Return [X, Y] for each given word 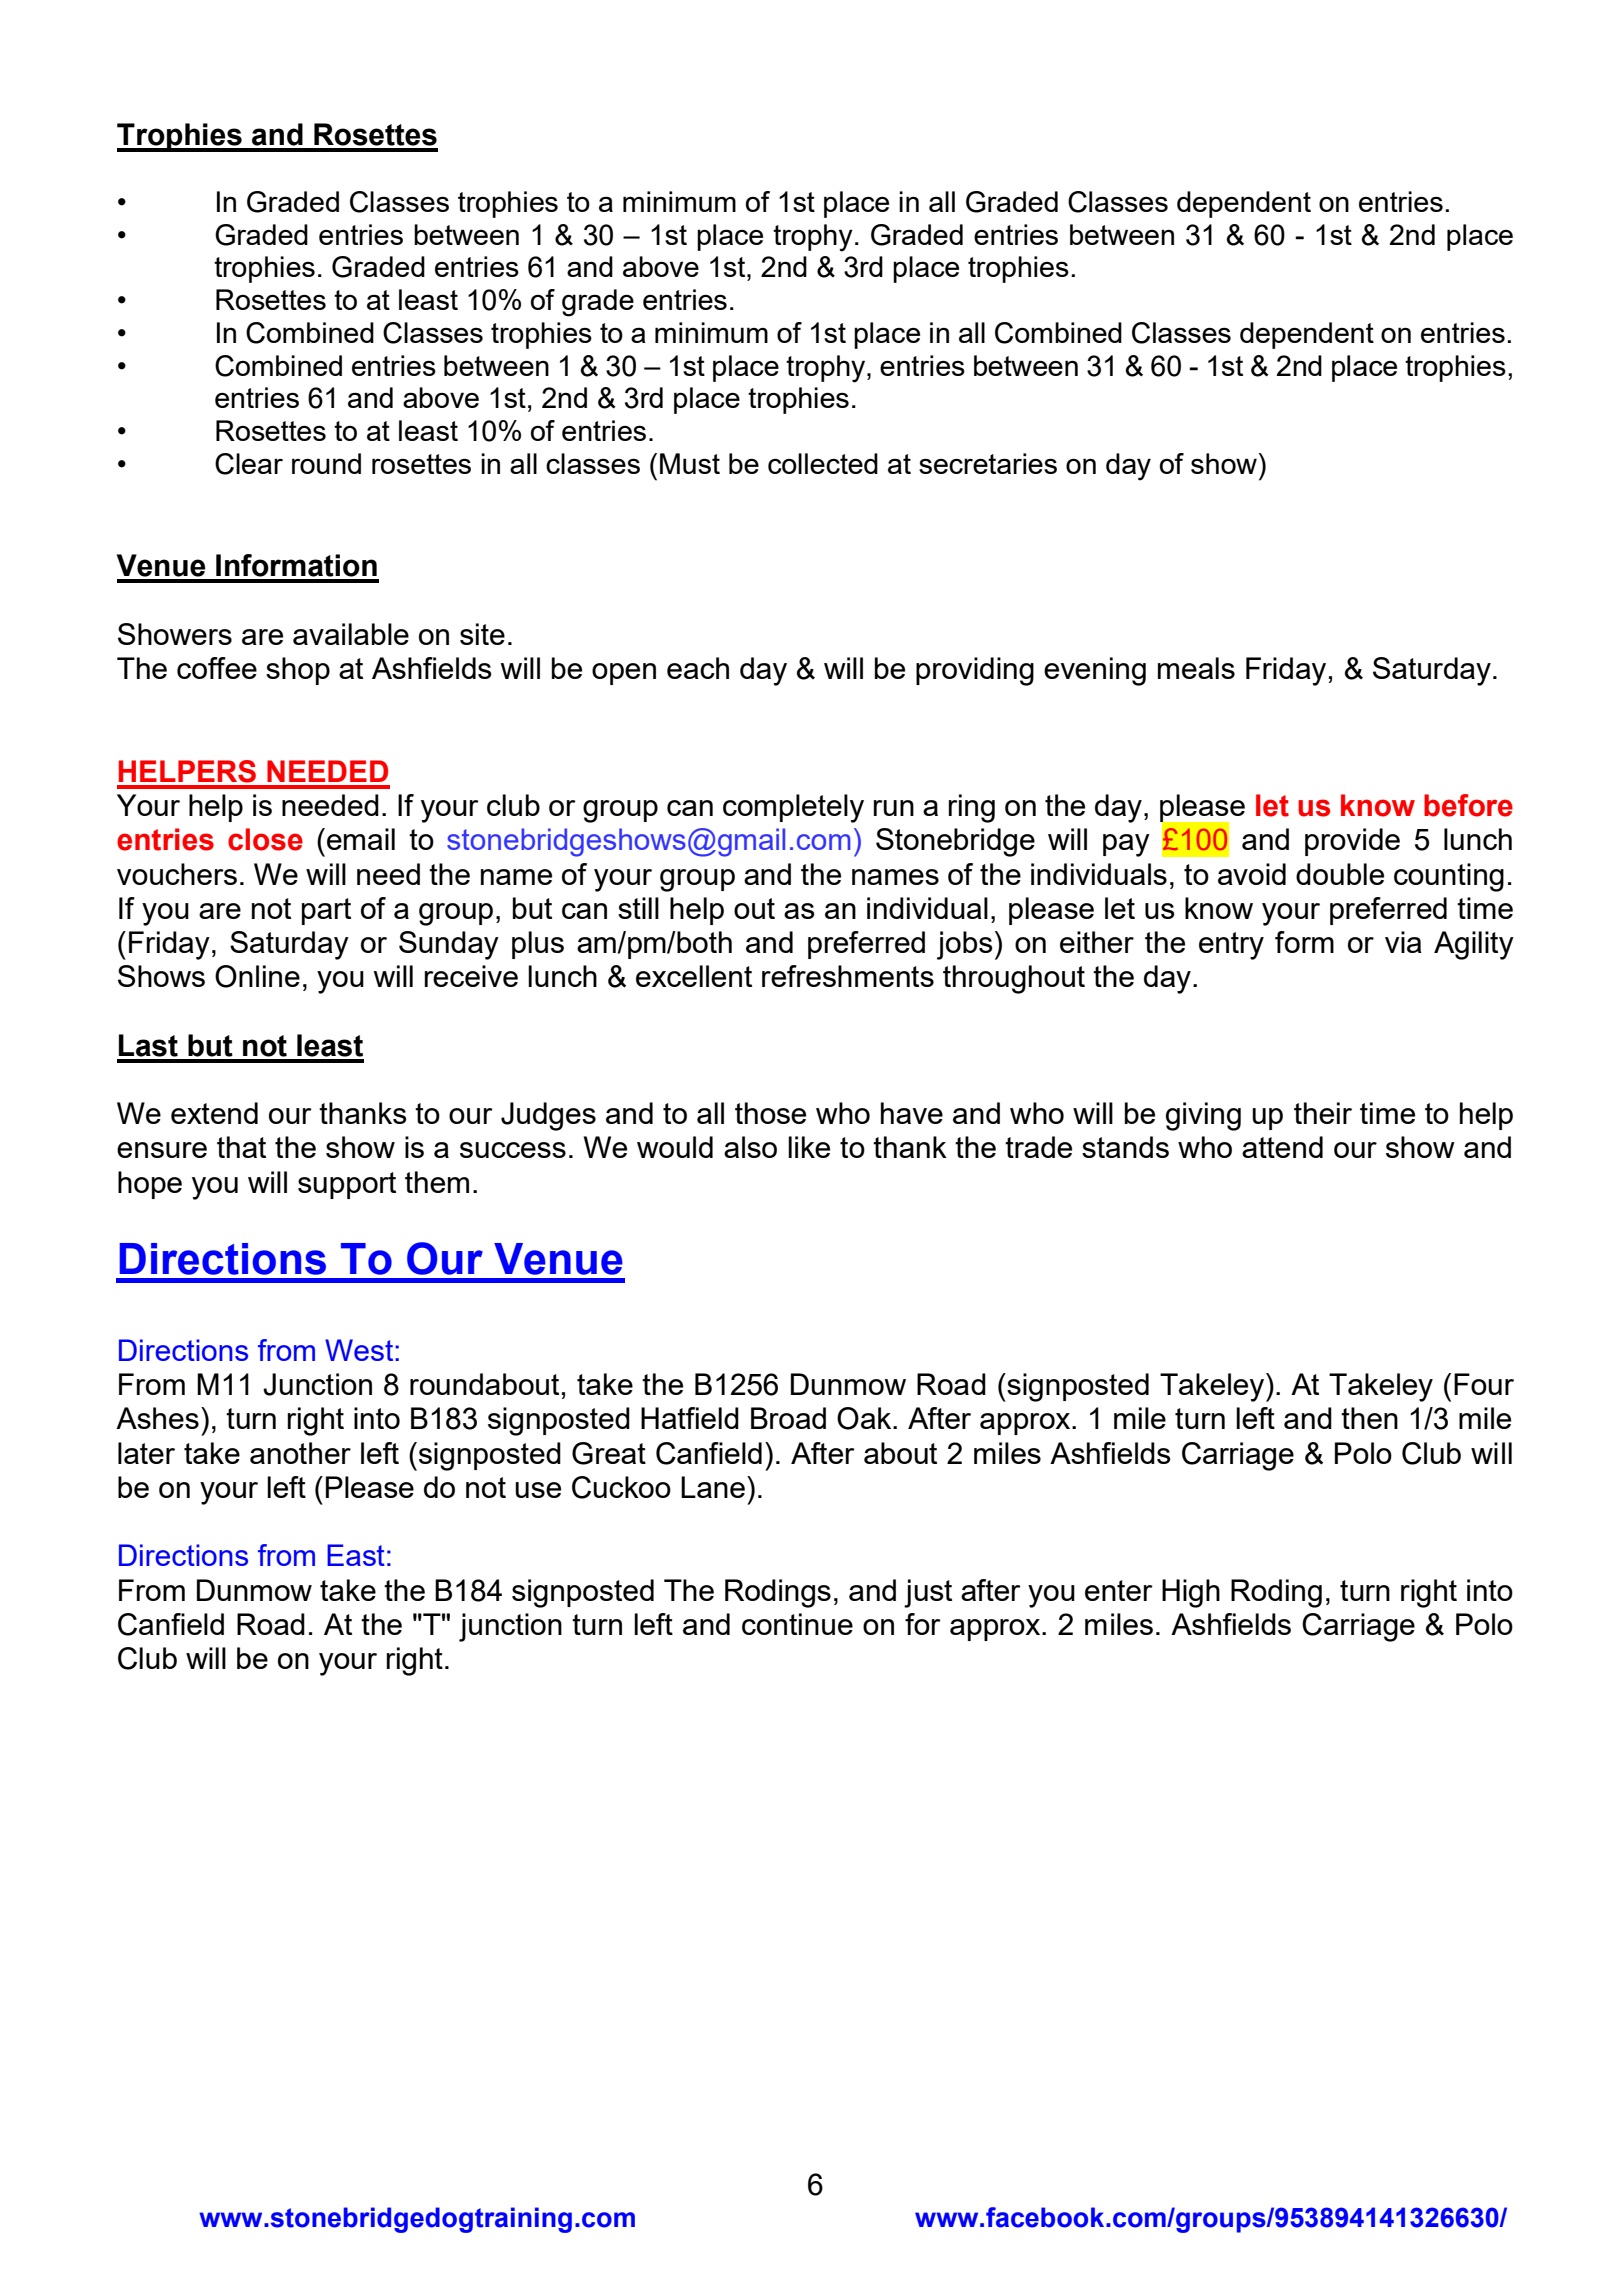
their [1323, 1113]
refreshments [848, 976]
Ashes [157, 1418]
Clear [249, 464]
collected [823, 463]
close [265, 839]
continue [797, 1624]
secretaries [988, 463]
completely [793, 808]
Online [257, 976]
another [300, 1453]
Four [1484, 1384]
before [1468, 805]
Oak [865, 1418]
